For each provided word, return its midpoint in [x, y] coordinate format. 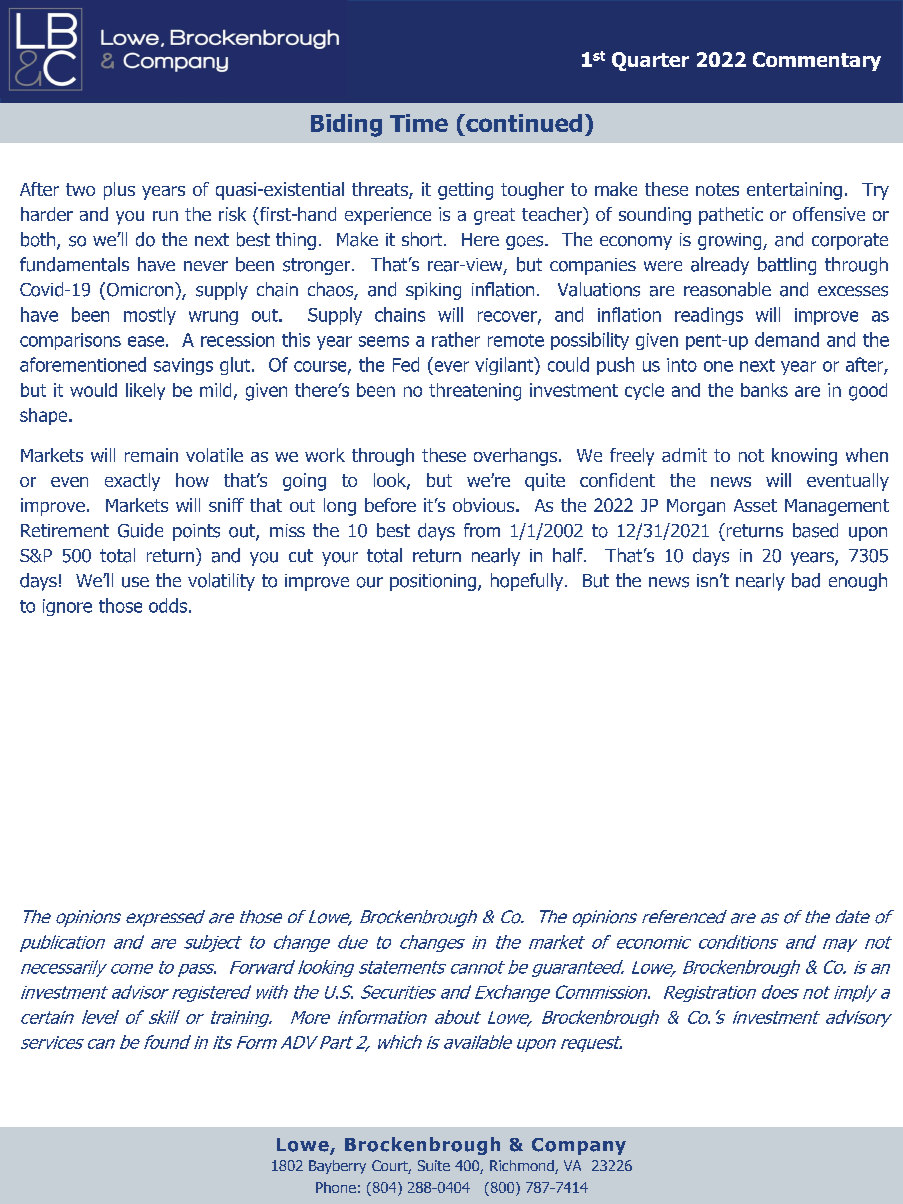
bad [806, 580]
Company [579, 1146]
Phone [336, 1187]
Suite [434, 1165]
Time [419, 123]
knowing [804, 457]
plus [119, 191]
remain [151, 455]
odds [168, 605]
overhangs [515, 457]
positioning [434, 582]
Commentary [817, 61]
